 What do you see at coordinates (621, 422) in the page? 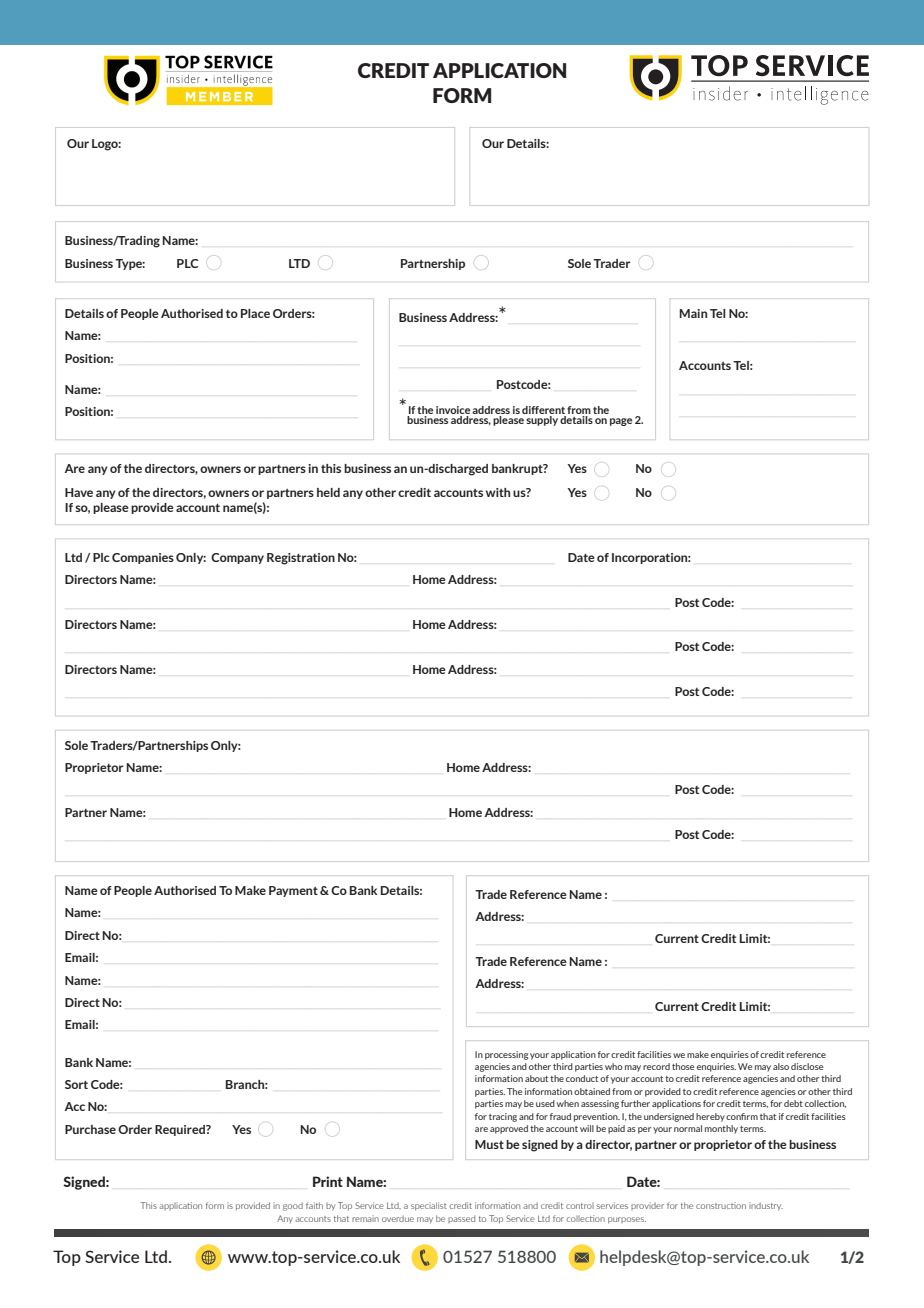
I see `page` at bounding box center [621, 422].
